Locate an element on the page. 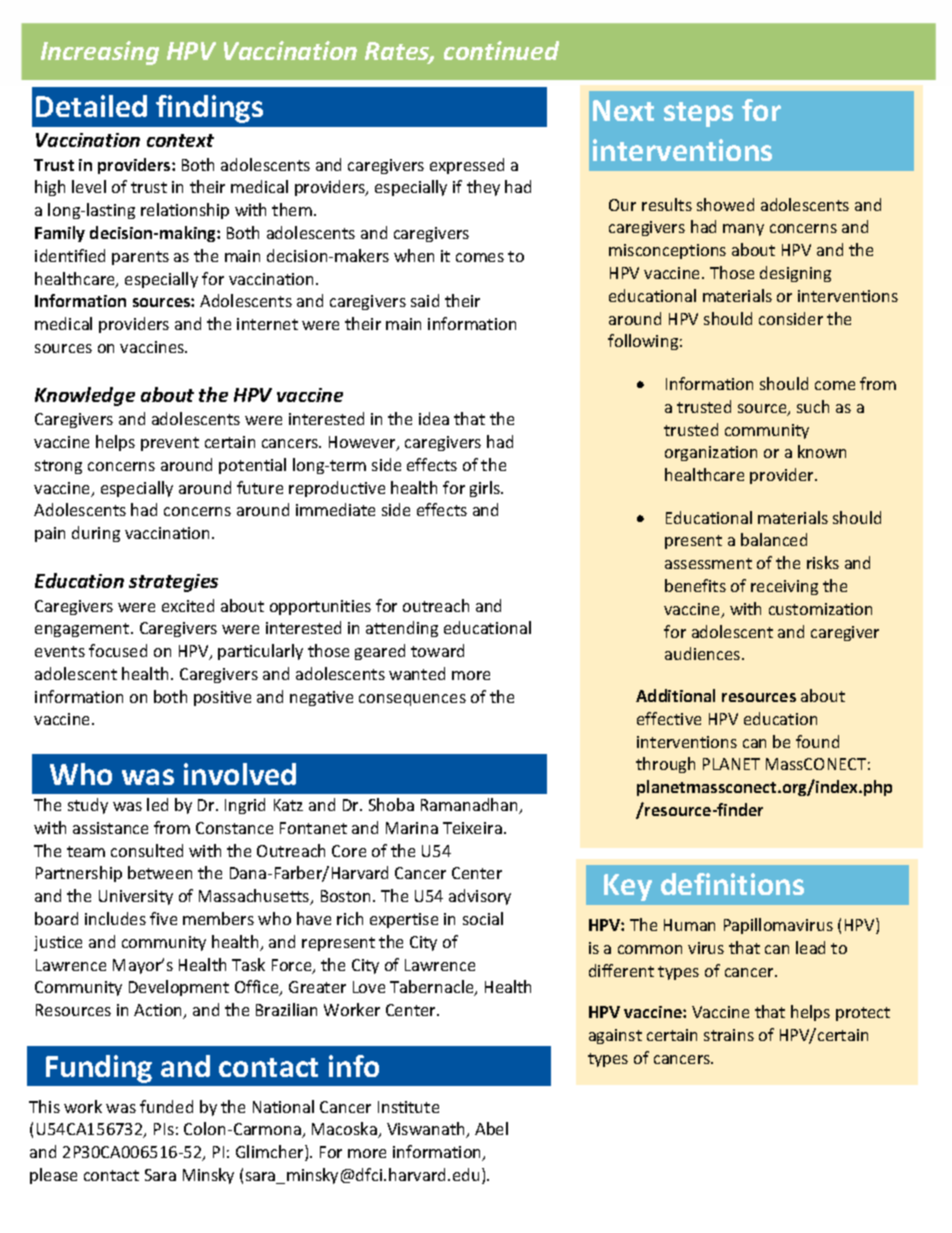 Image resolution: width=952 pixels, height=1233 pixels. receiving is located at coordinates (784, 587).
